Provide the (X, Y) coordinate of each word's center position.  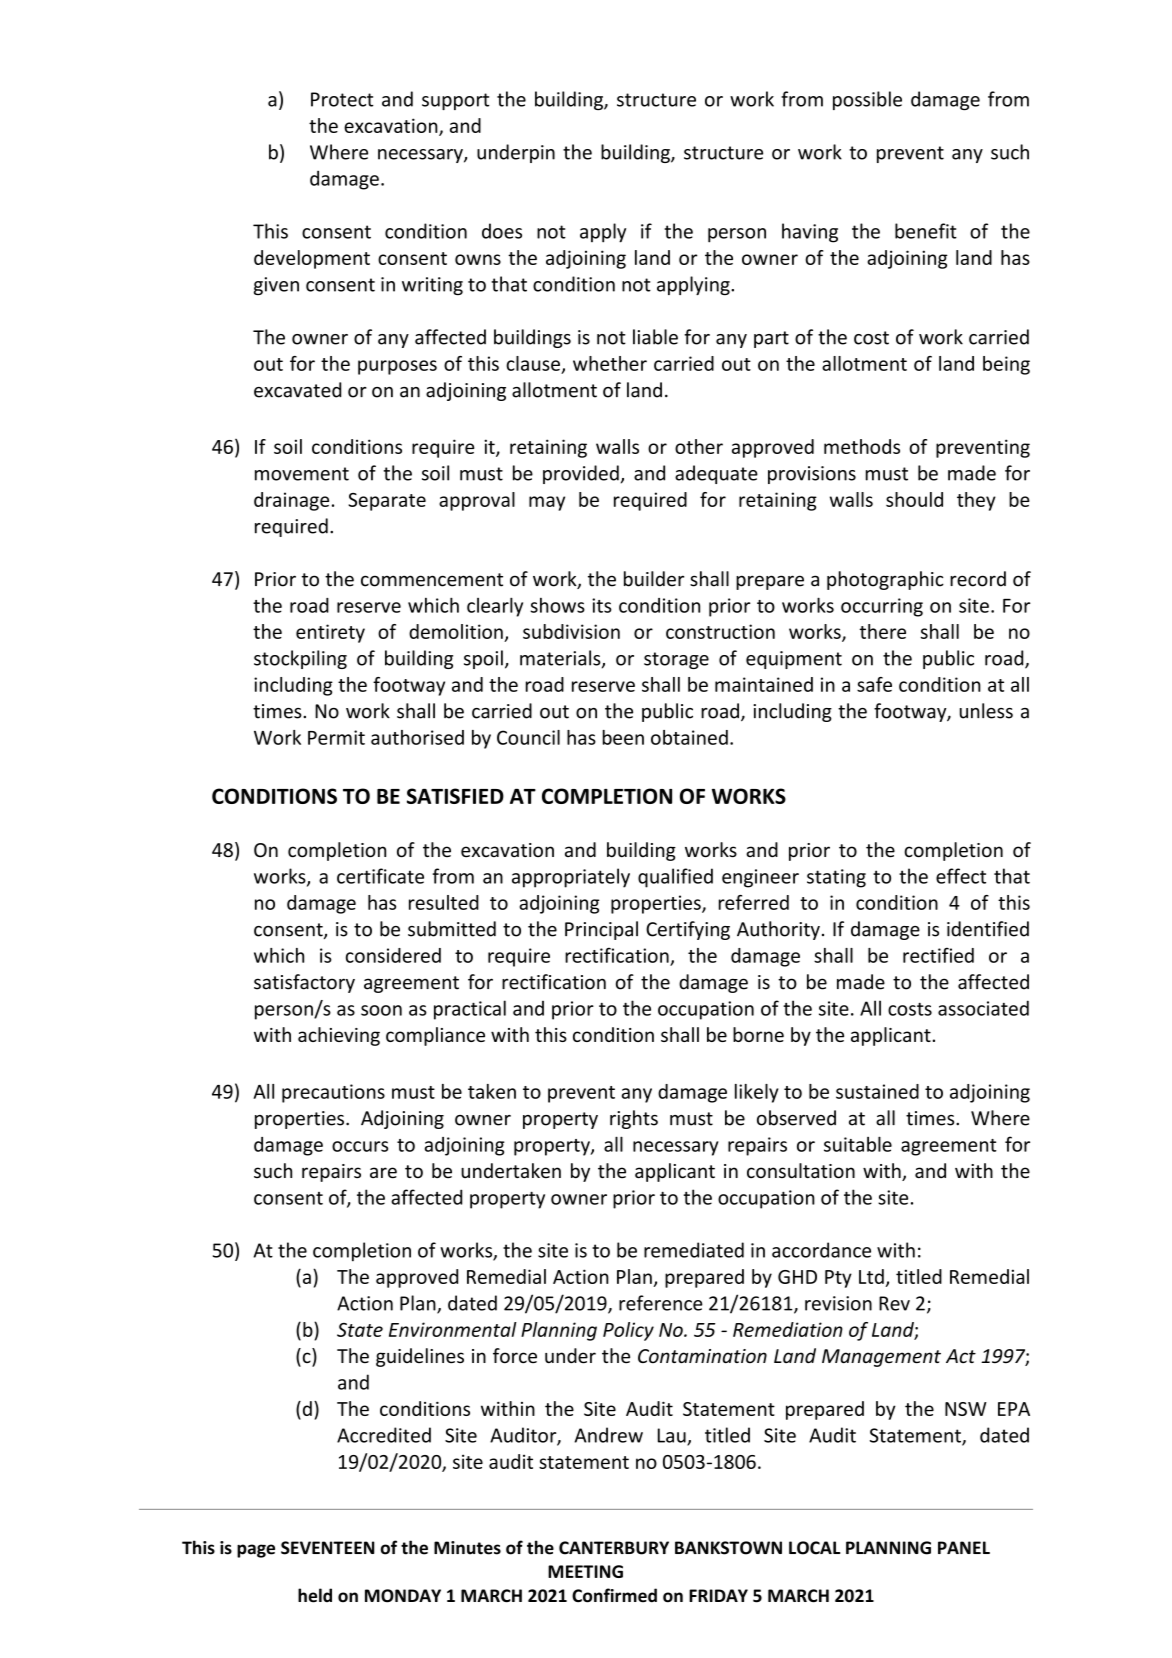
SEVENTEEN (328, 1548)
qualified (675, 878)
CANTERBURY (614, 1548)
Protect (342, 99)
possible (867, 100)
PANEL (964, 1547)
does (502, 231)
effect (961, 876)
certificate (380, 876)
